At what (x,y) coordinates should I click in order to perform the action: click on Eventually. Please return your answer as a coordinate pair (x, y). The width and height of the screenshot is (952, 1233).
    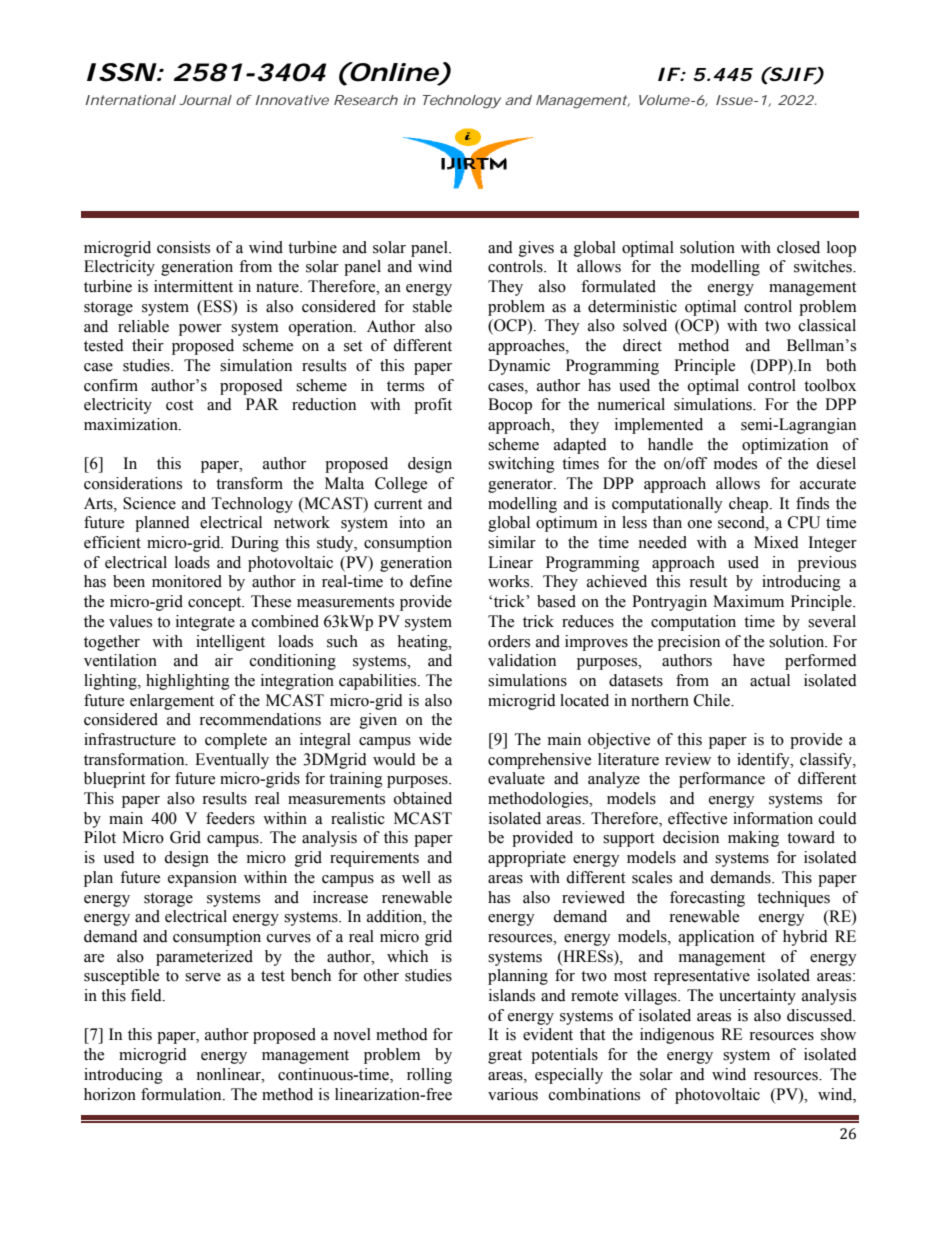
    Looking at the image, I should click on (232, 761).
